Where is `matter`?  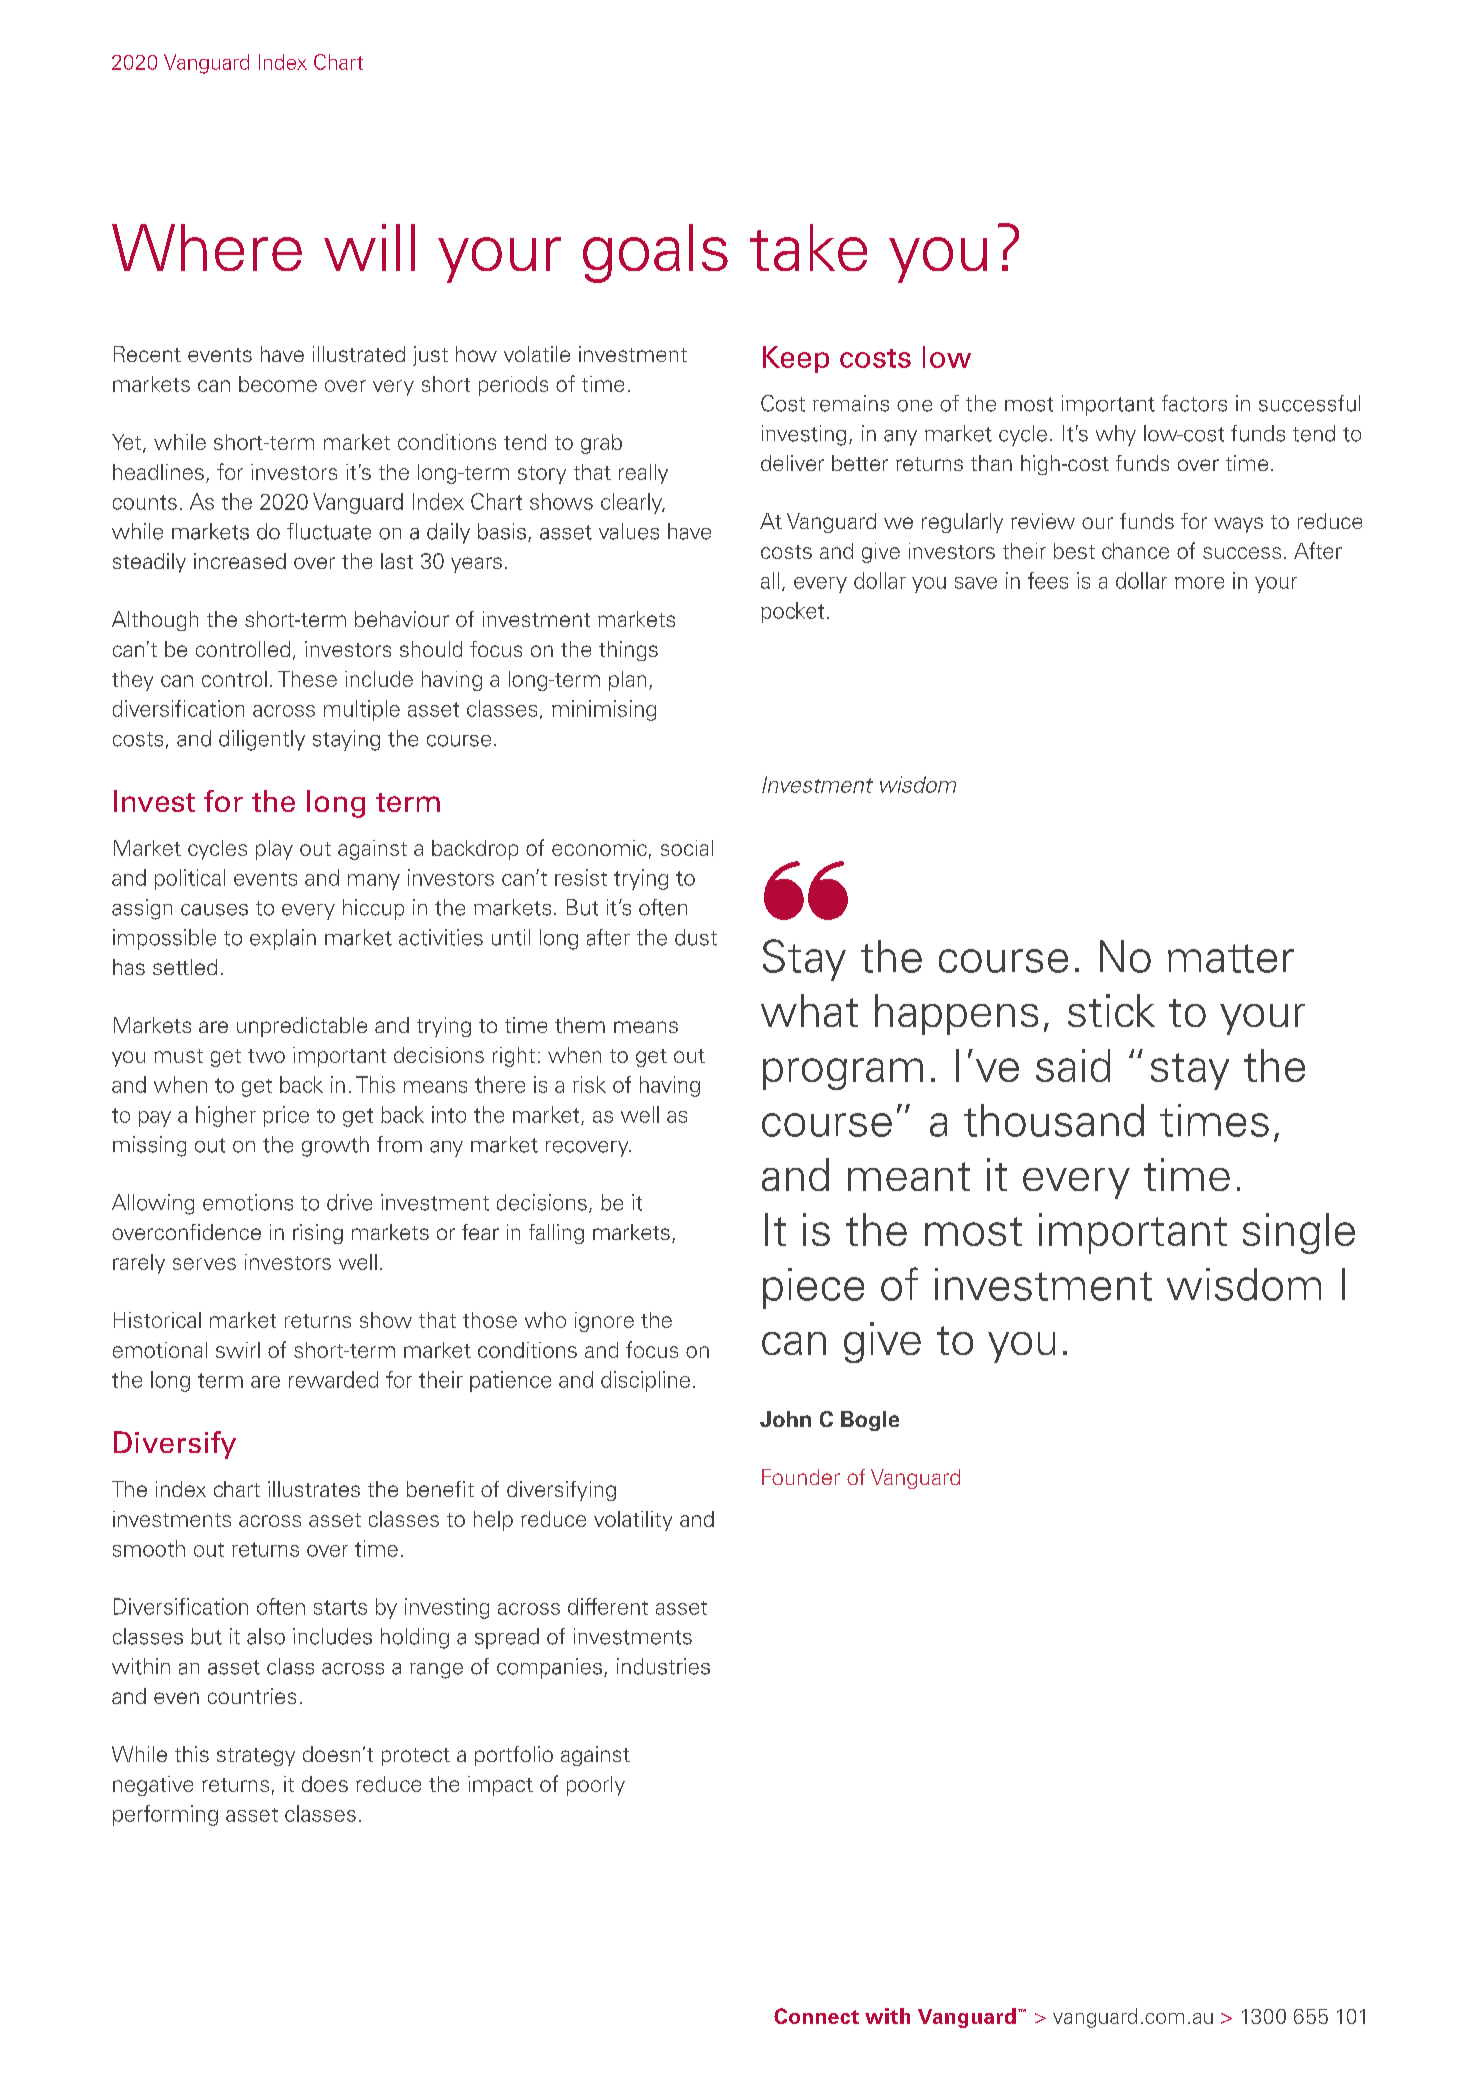 matter is located at coordinates (1231, 958).
